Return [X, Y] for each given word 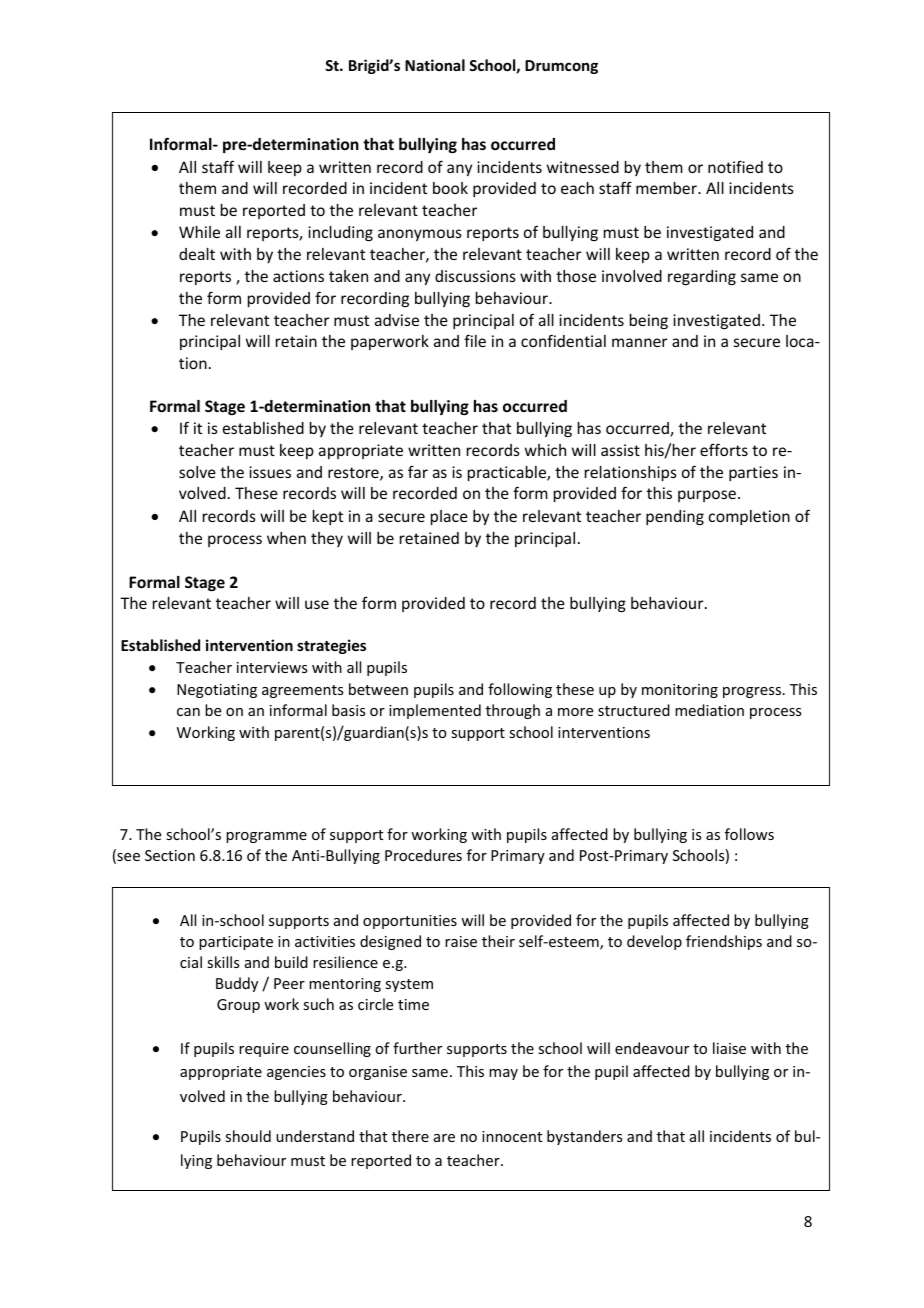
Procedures [423, 855]
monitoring [680, 691]
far [418, 472]
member [667, 188]
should [248, 1136]
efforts [724, 449]
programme [266, 837]
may [503, 1074]
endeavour [652, 1048]
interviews [272, 667]
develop [654, 942]
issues [270, 472]
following [520, 690]
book [450, 188]
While [199, 232]
